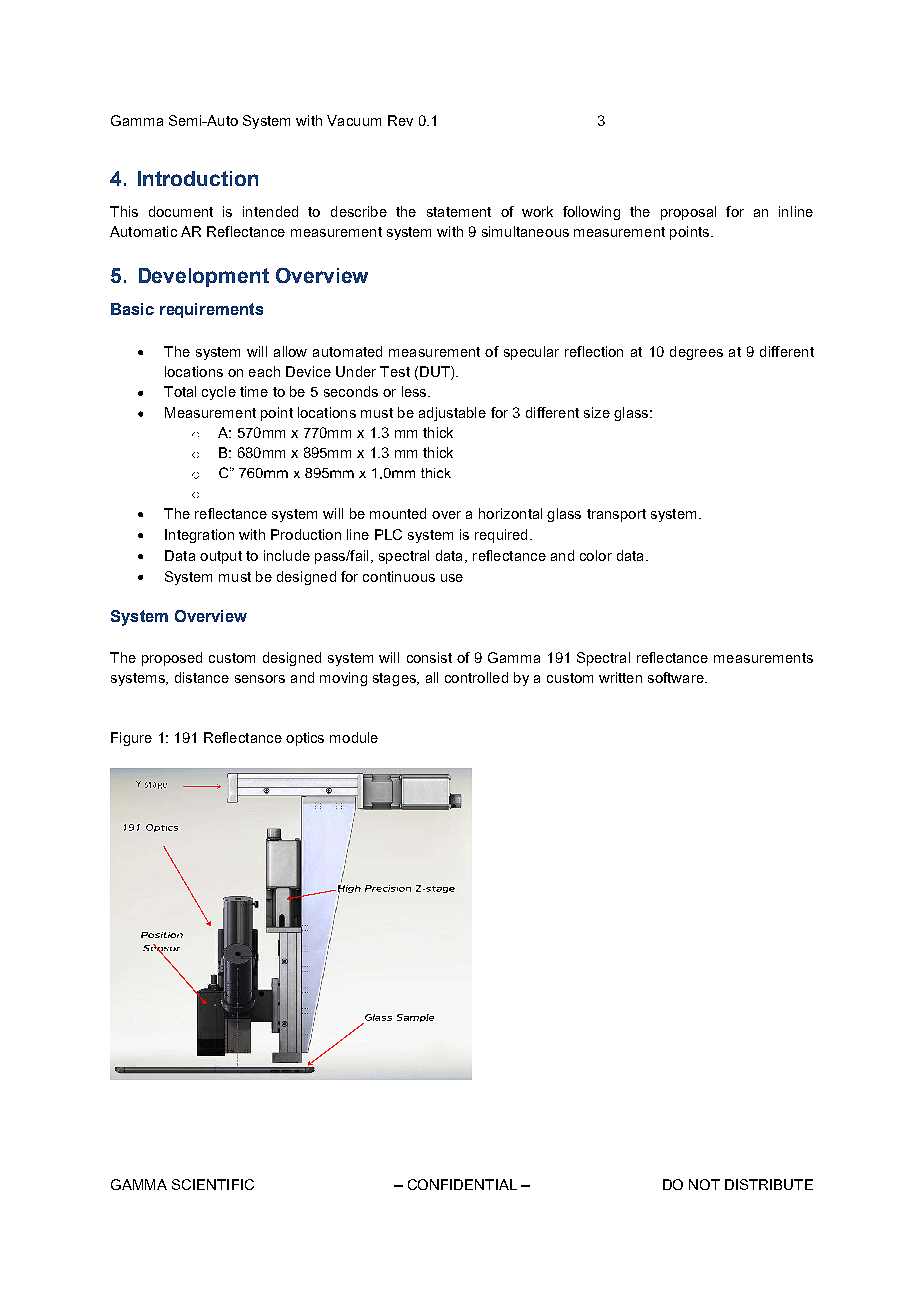 This screenshot has height=1308, width=924. Describe the element at coordinates (202, 677) in the screenshot. I see `distance` at that location.
